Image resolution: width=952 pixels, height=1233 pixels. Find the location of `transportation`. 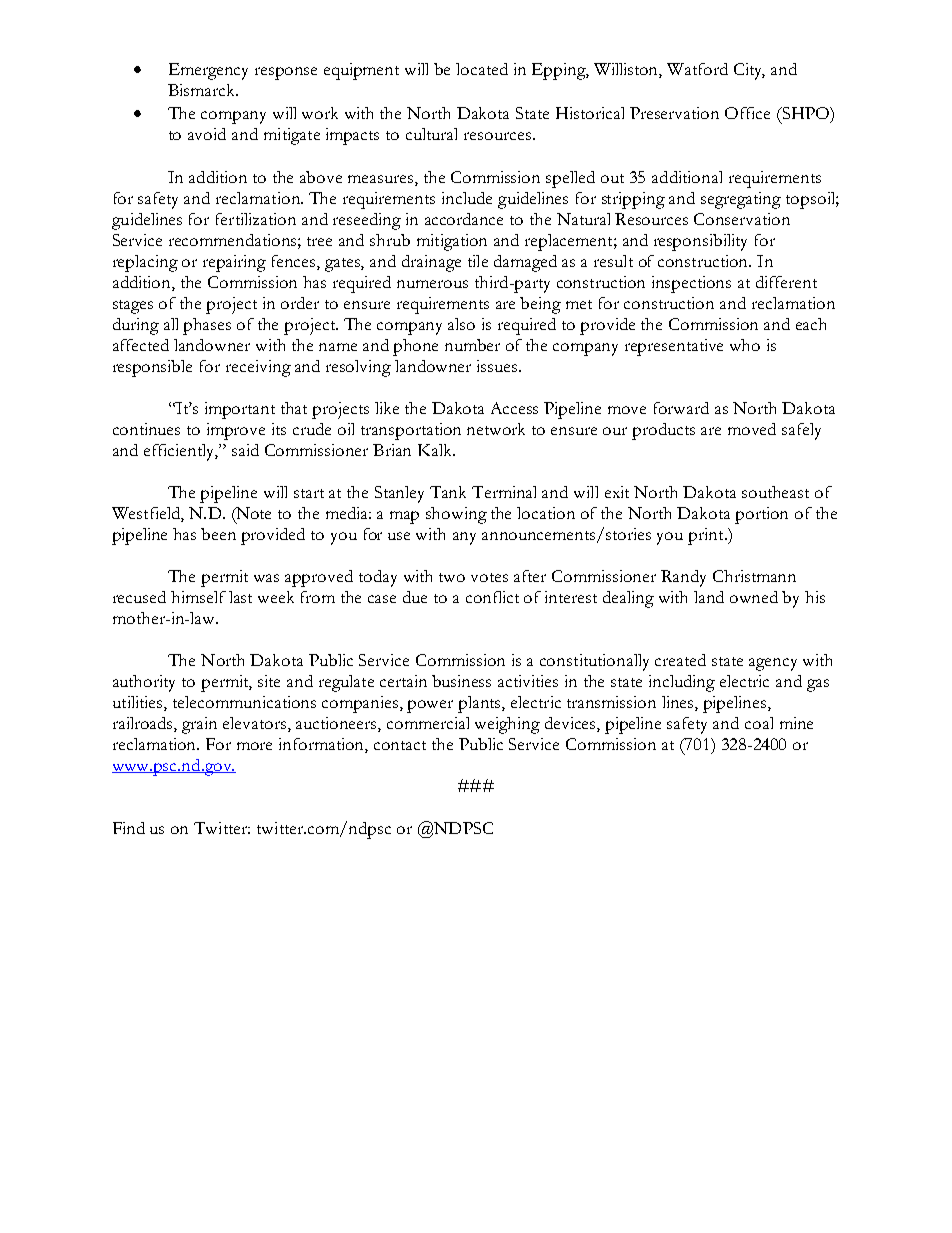

transportation is located at coordinates (411, 431).
